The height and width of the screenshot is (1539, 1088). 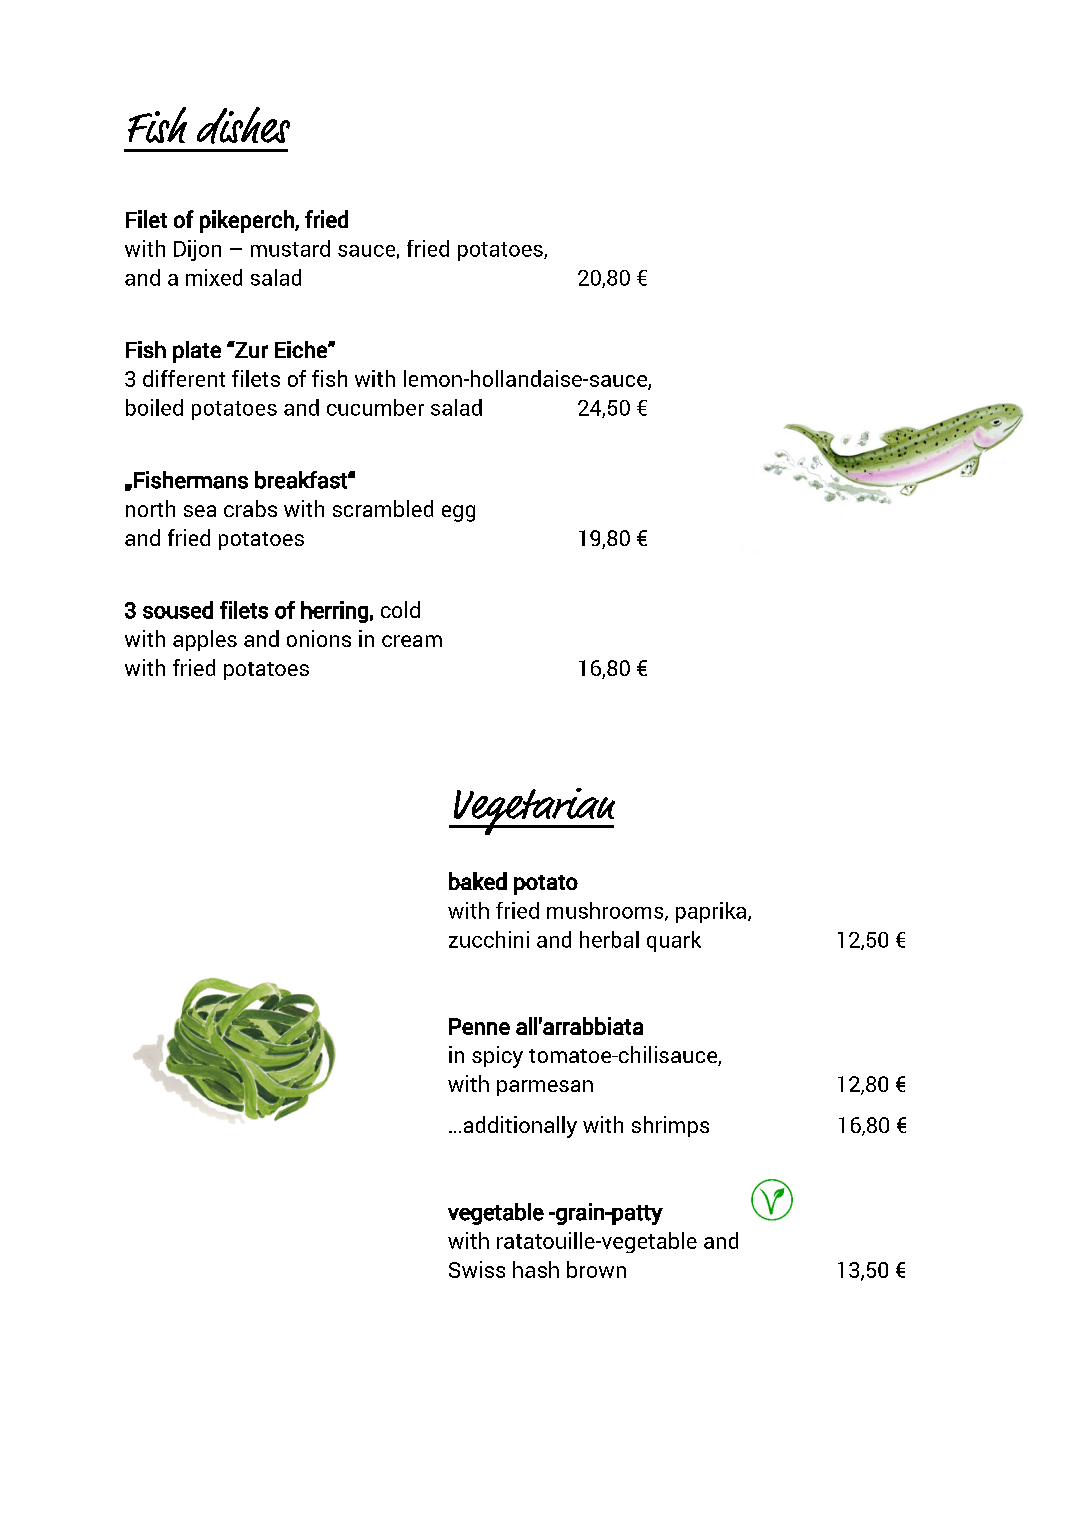 What do you see at coordinates (596, 1269) in the screenshot?
I see `brown` at bounding box center [596, 1269].
